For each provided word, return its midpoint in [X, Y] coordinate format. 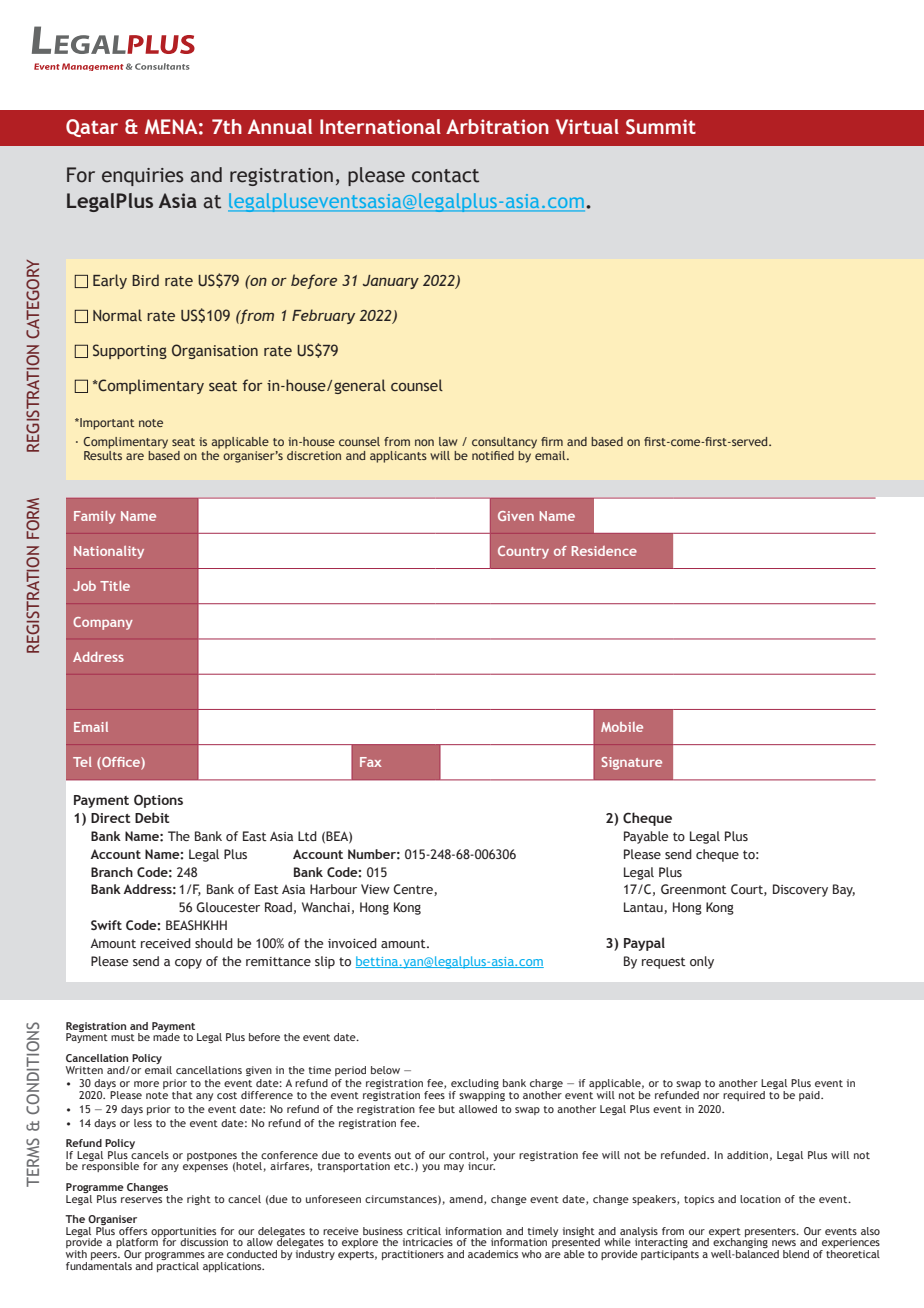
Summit [661, 127]
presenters [771, 1233]
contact [445, 176]
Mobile [622, 727]
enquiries [143, 177]
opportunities [183, 1233]
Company [103, 623]
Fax [370, 762]
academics [493, 1254]
